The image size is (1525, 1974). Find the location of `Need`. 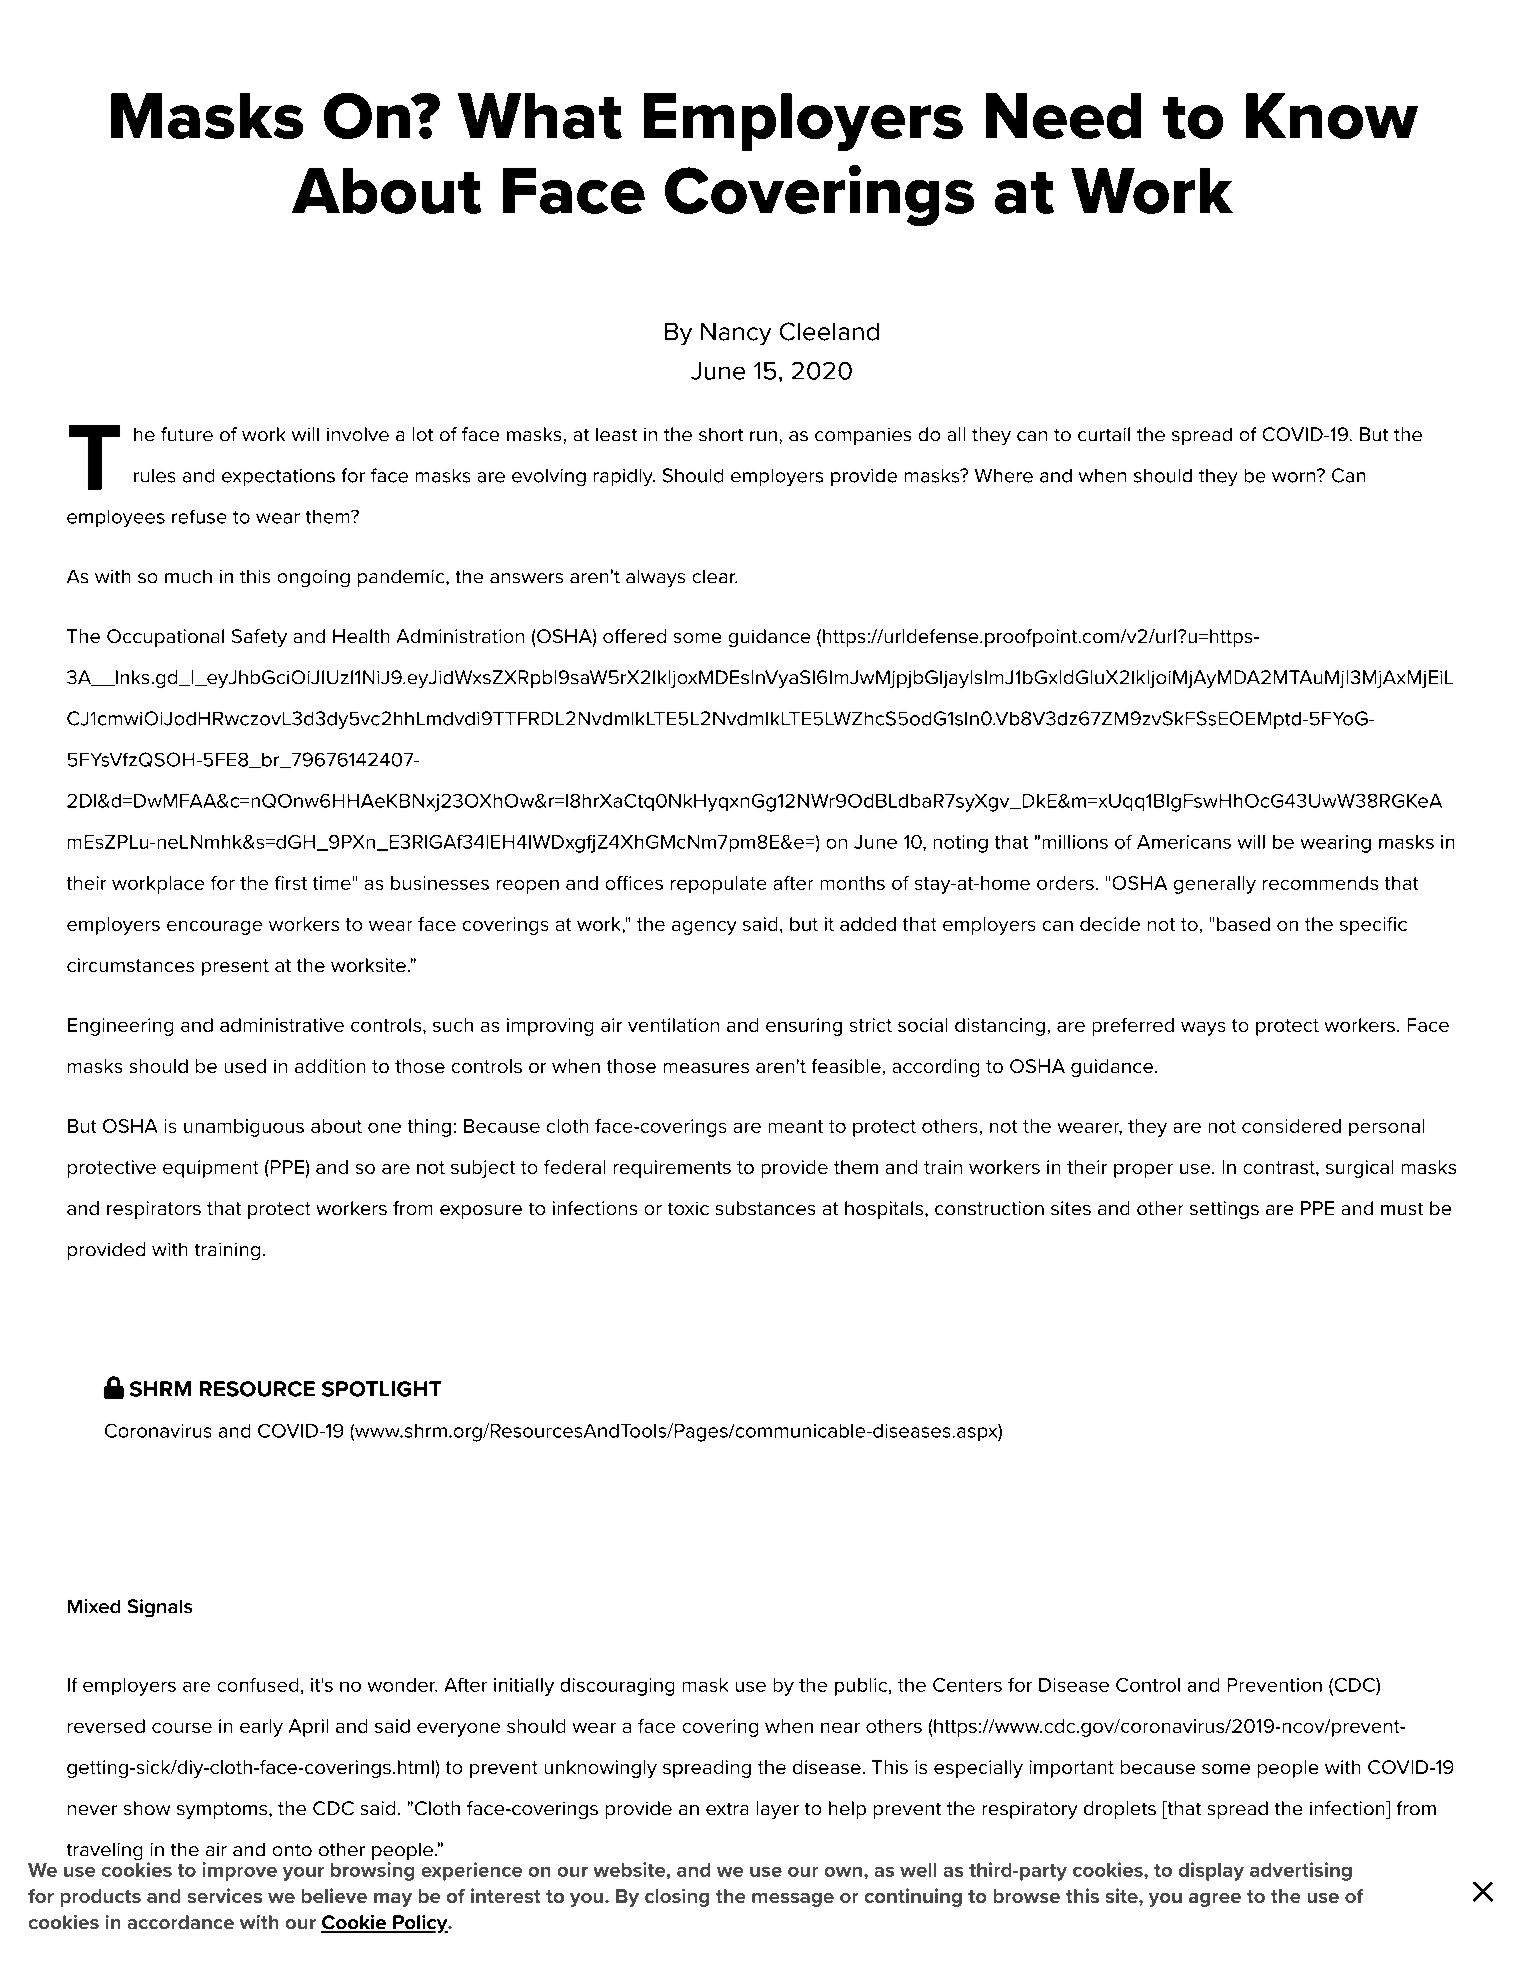

Need is located at coordinates (1063, 116).
